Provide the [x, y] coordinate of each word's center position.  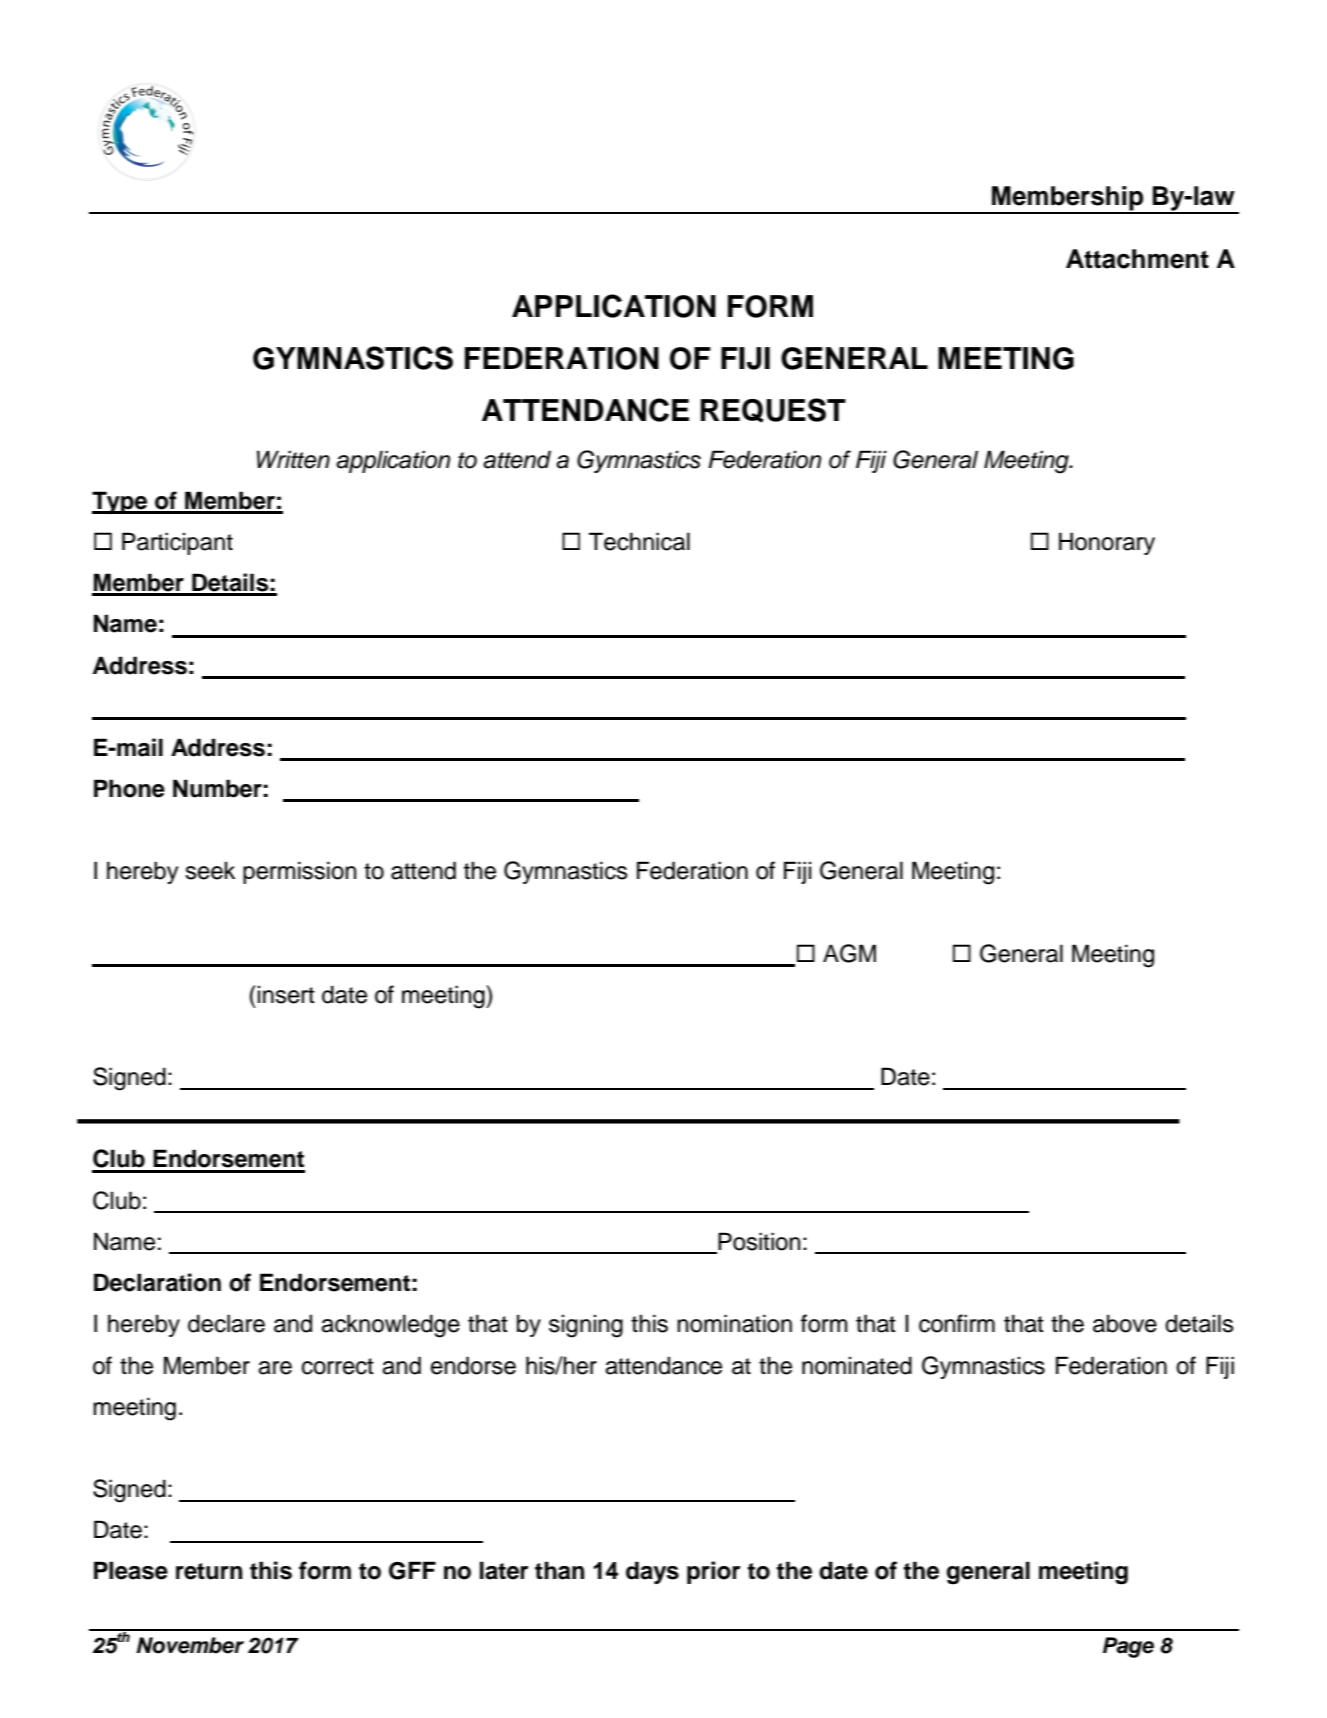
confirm [957, 1323]
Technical [639, 541]
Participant [177, 543]
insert [286, 994]
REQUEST [773, 410]
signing [586, 1326]
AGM [849, 953]
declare [226, 1323]
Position [759, 1241]
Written [293, 459]
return [209, 1571]
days [652, 1572]
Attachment [1137, 259]
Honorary [1107, 543]
